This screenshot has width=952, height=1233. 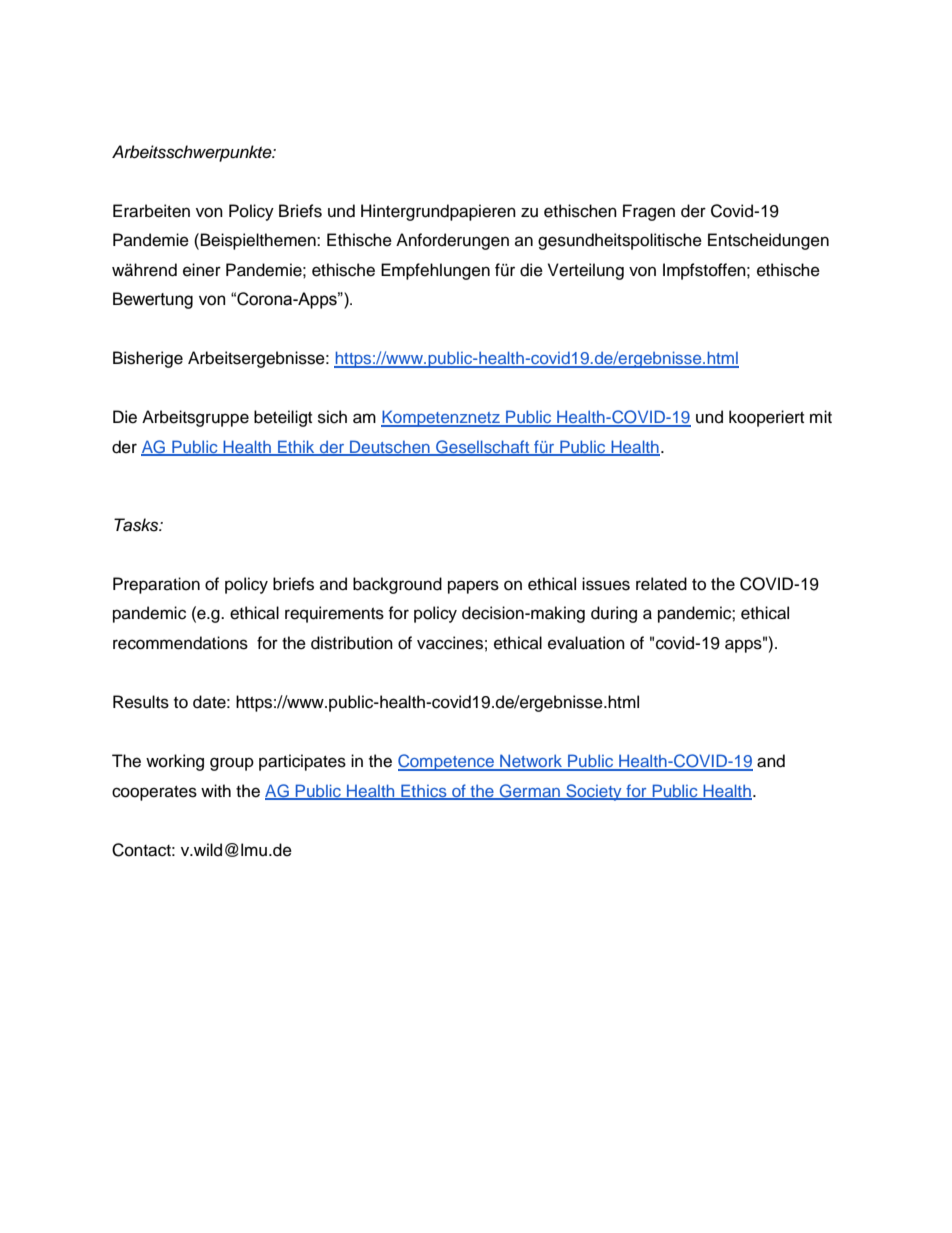 I want to click on Fragen, so click(x=649, y=212).
